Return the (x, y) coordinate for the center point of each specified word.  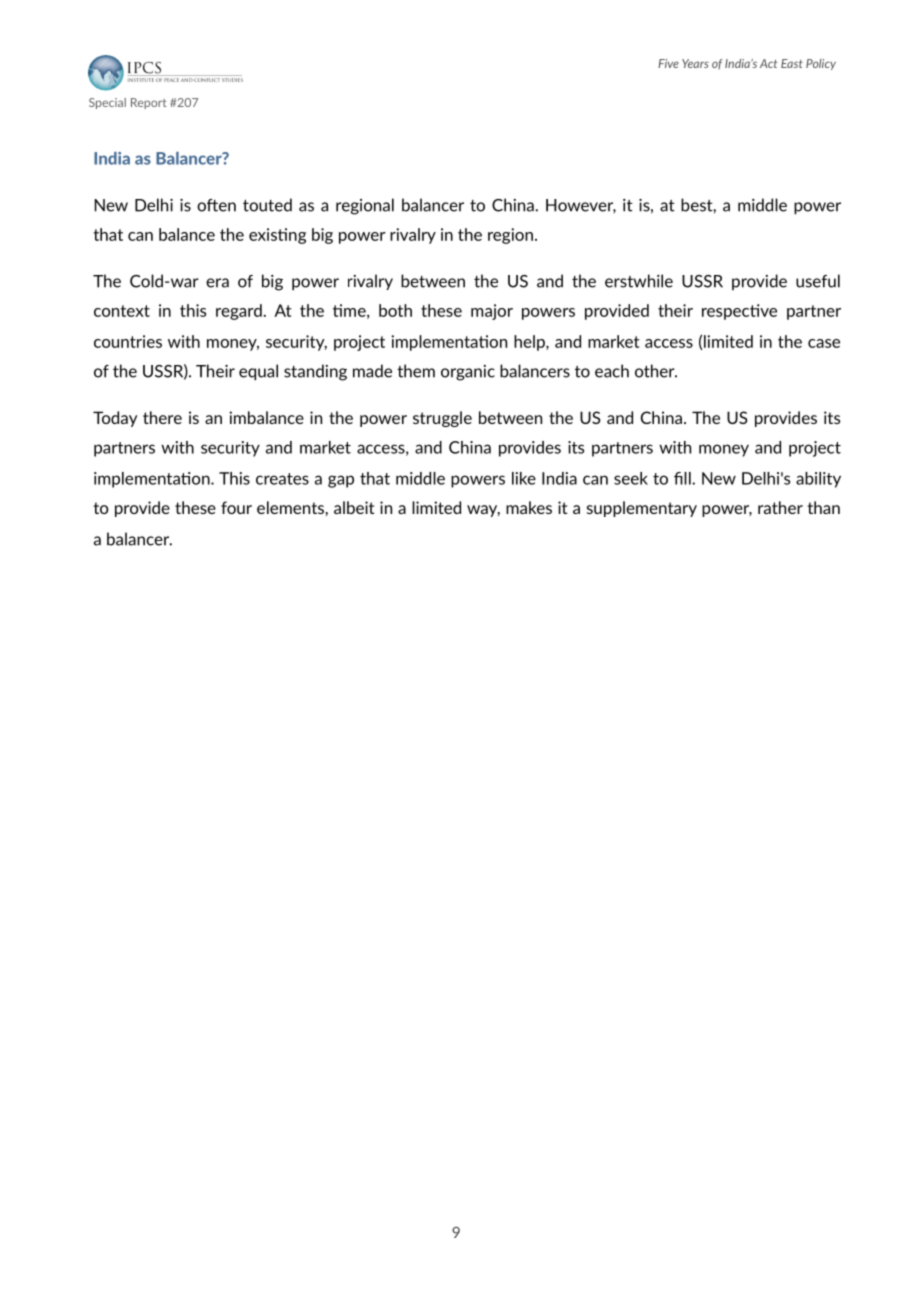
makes (529, 507)
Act (768, 63)
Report (149, 103)
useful (818, 281)
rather (780, 507)
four (236, 507)
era (217, 283)
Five (668, 63)
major (492, 312)
